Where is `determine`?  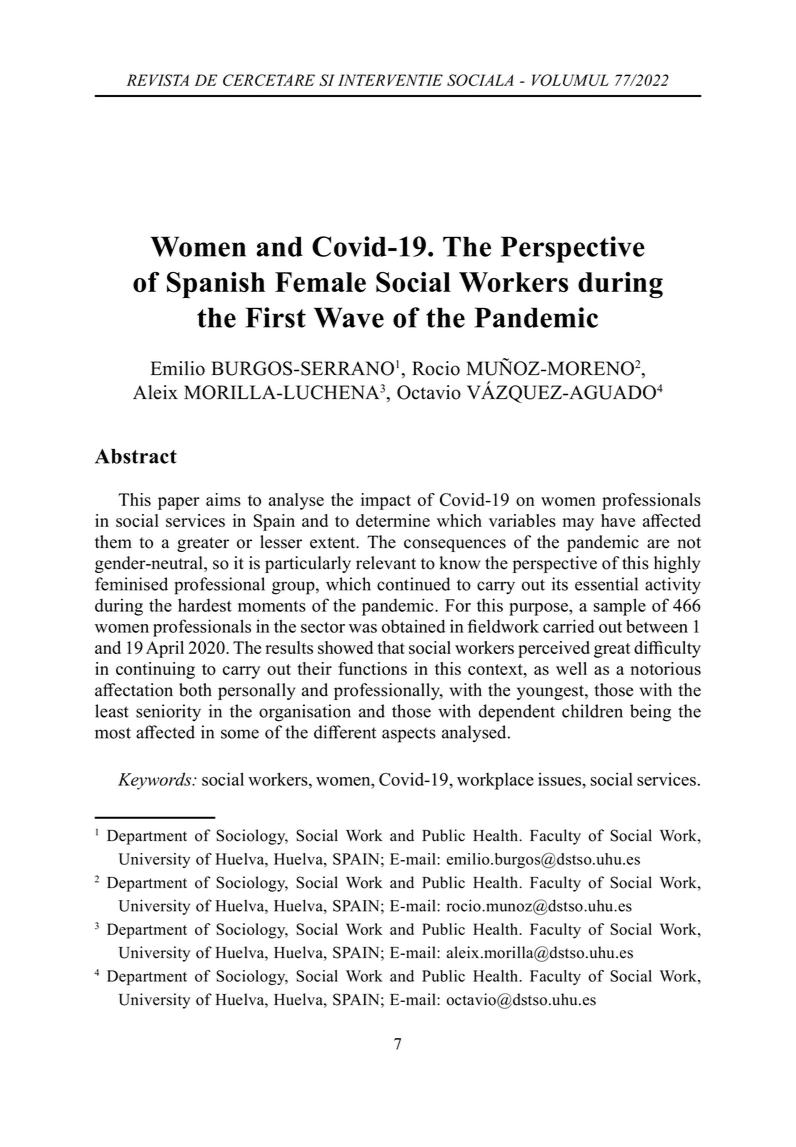
determine is located at coordinates (393, 520).
